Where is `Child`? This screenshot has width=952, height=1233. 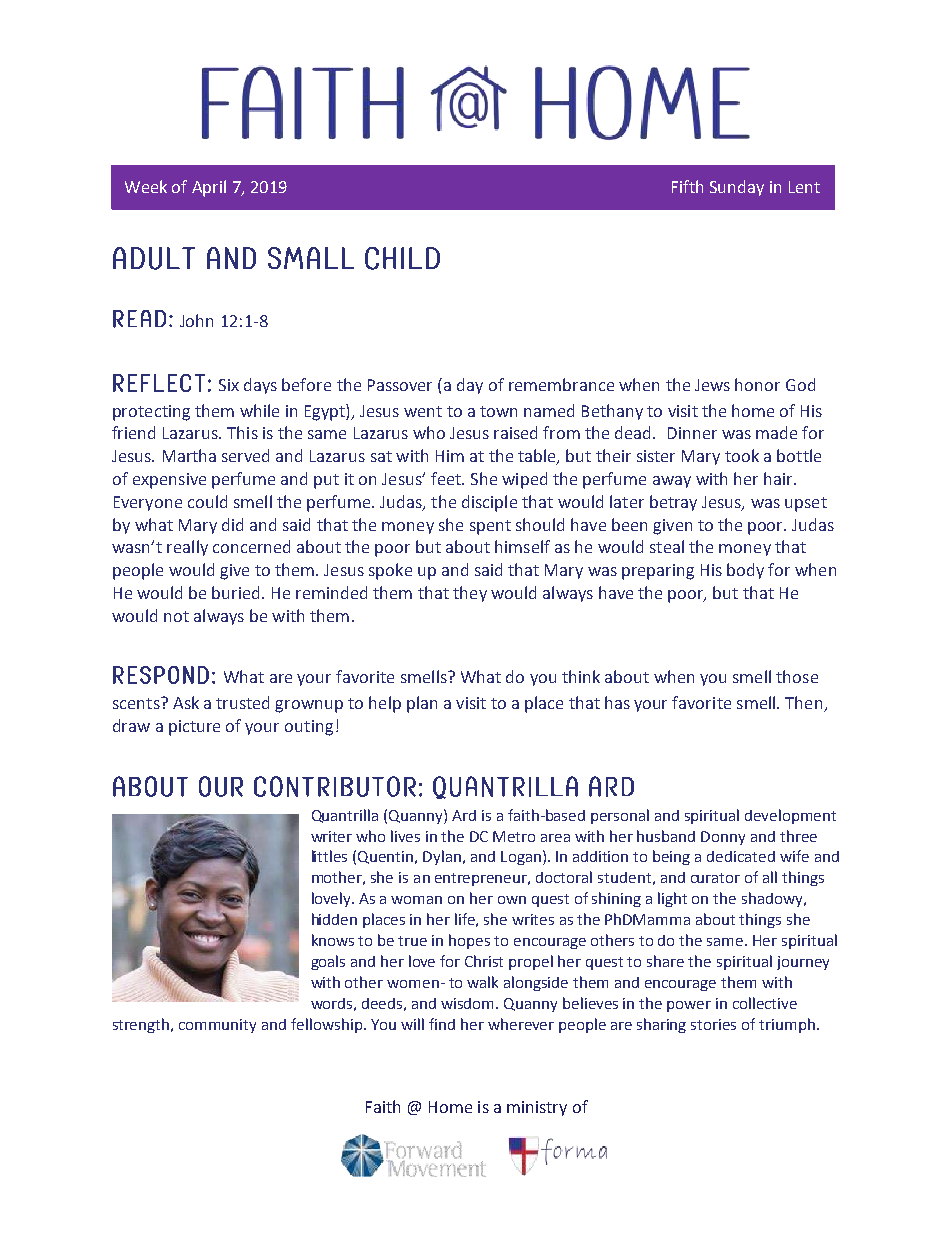 Child is located at coordinates (402, 258).
